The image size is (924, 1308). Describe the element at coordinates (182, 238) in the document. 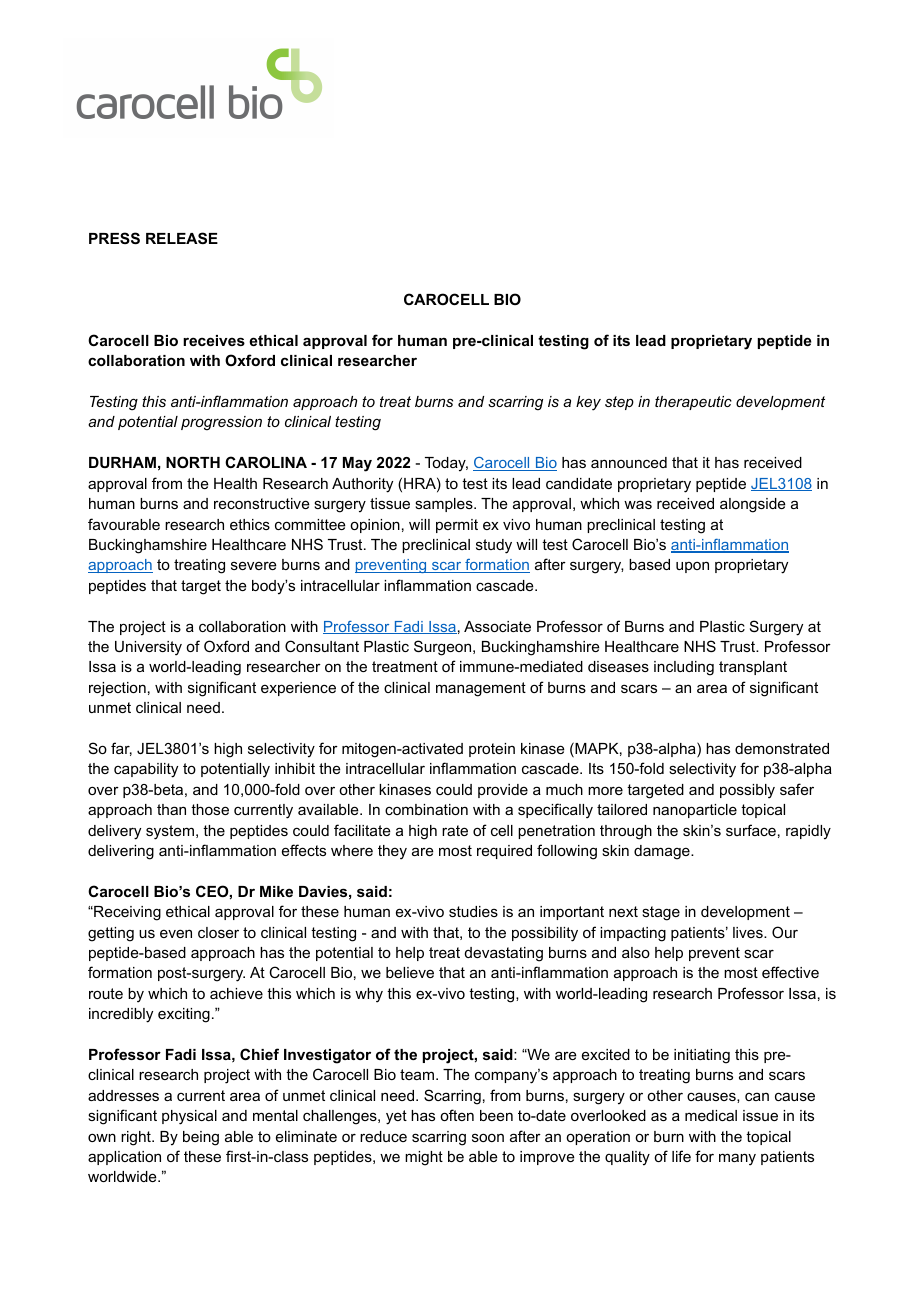

I see `RELEASE` at that location.
